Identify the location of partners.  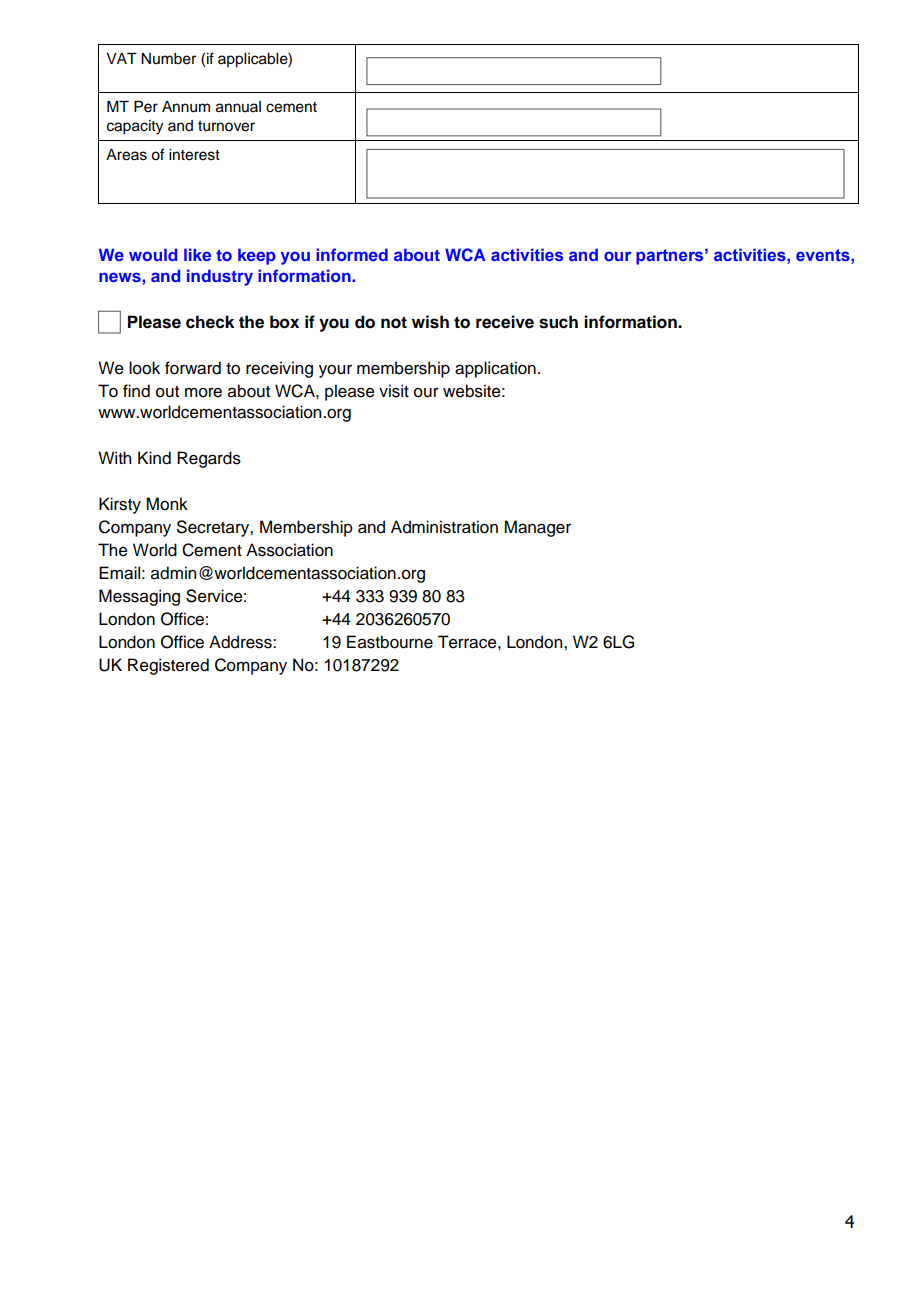
(671, 257).
